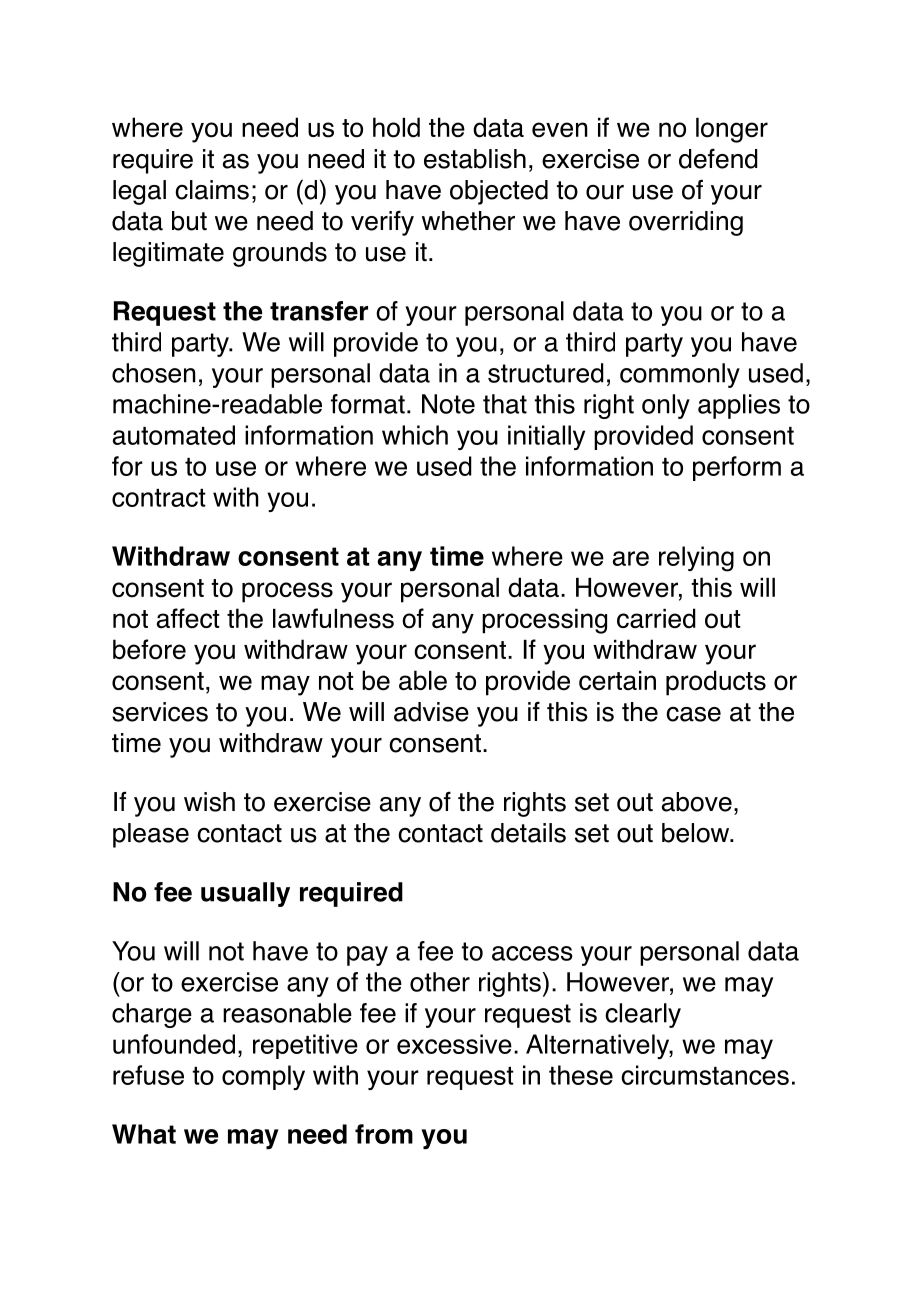 Image resolution: width=924 pixels, height=1308 pixels. I want to click on comply, so click(263, 1077).
